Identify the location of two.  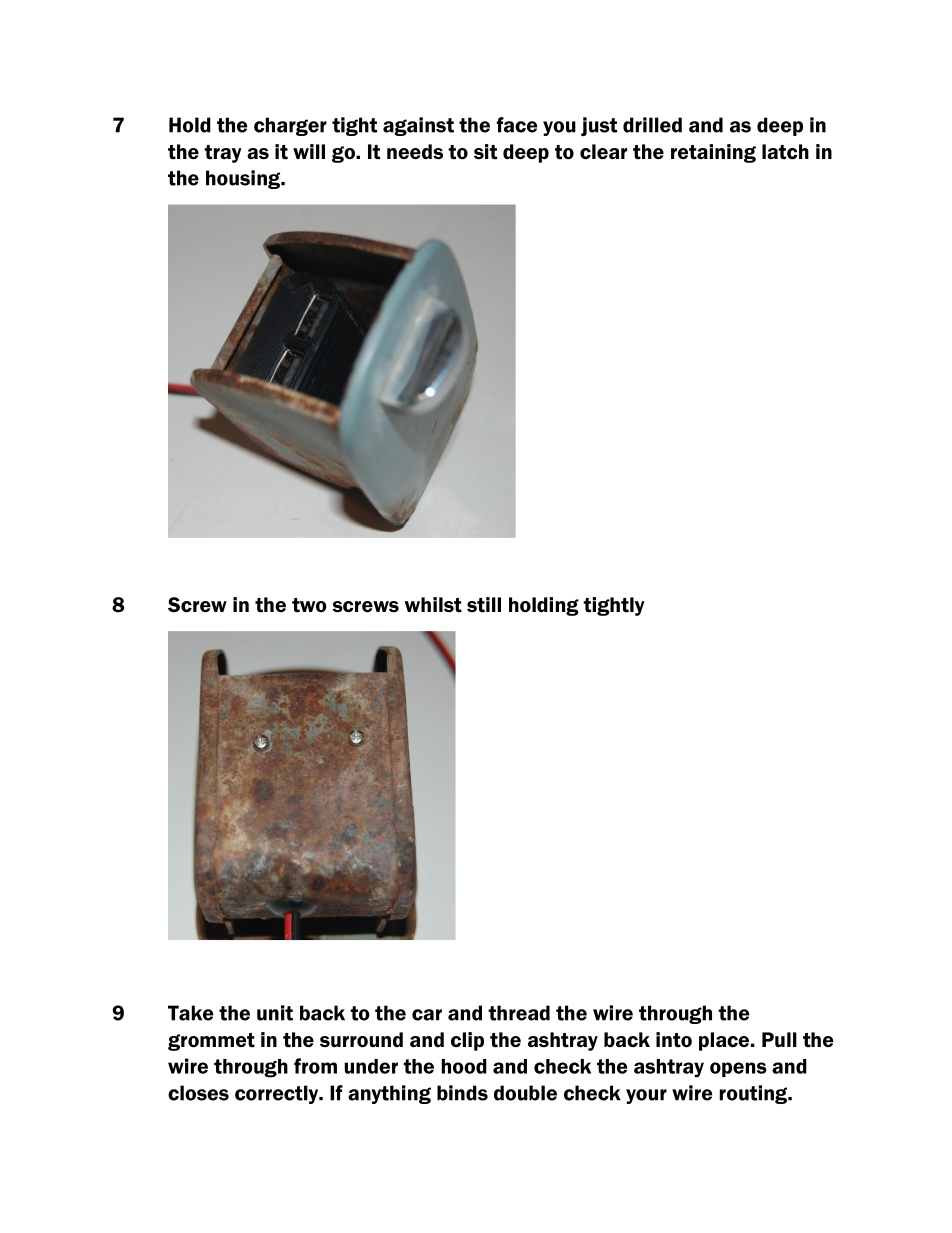
(309, 605).
